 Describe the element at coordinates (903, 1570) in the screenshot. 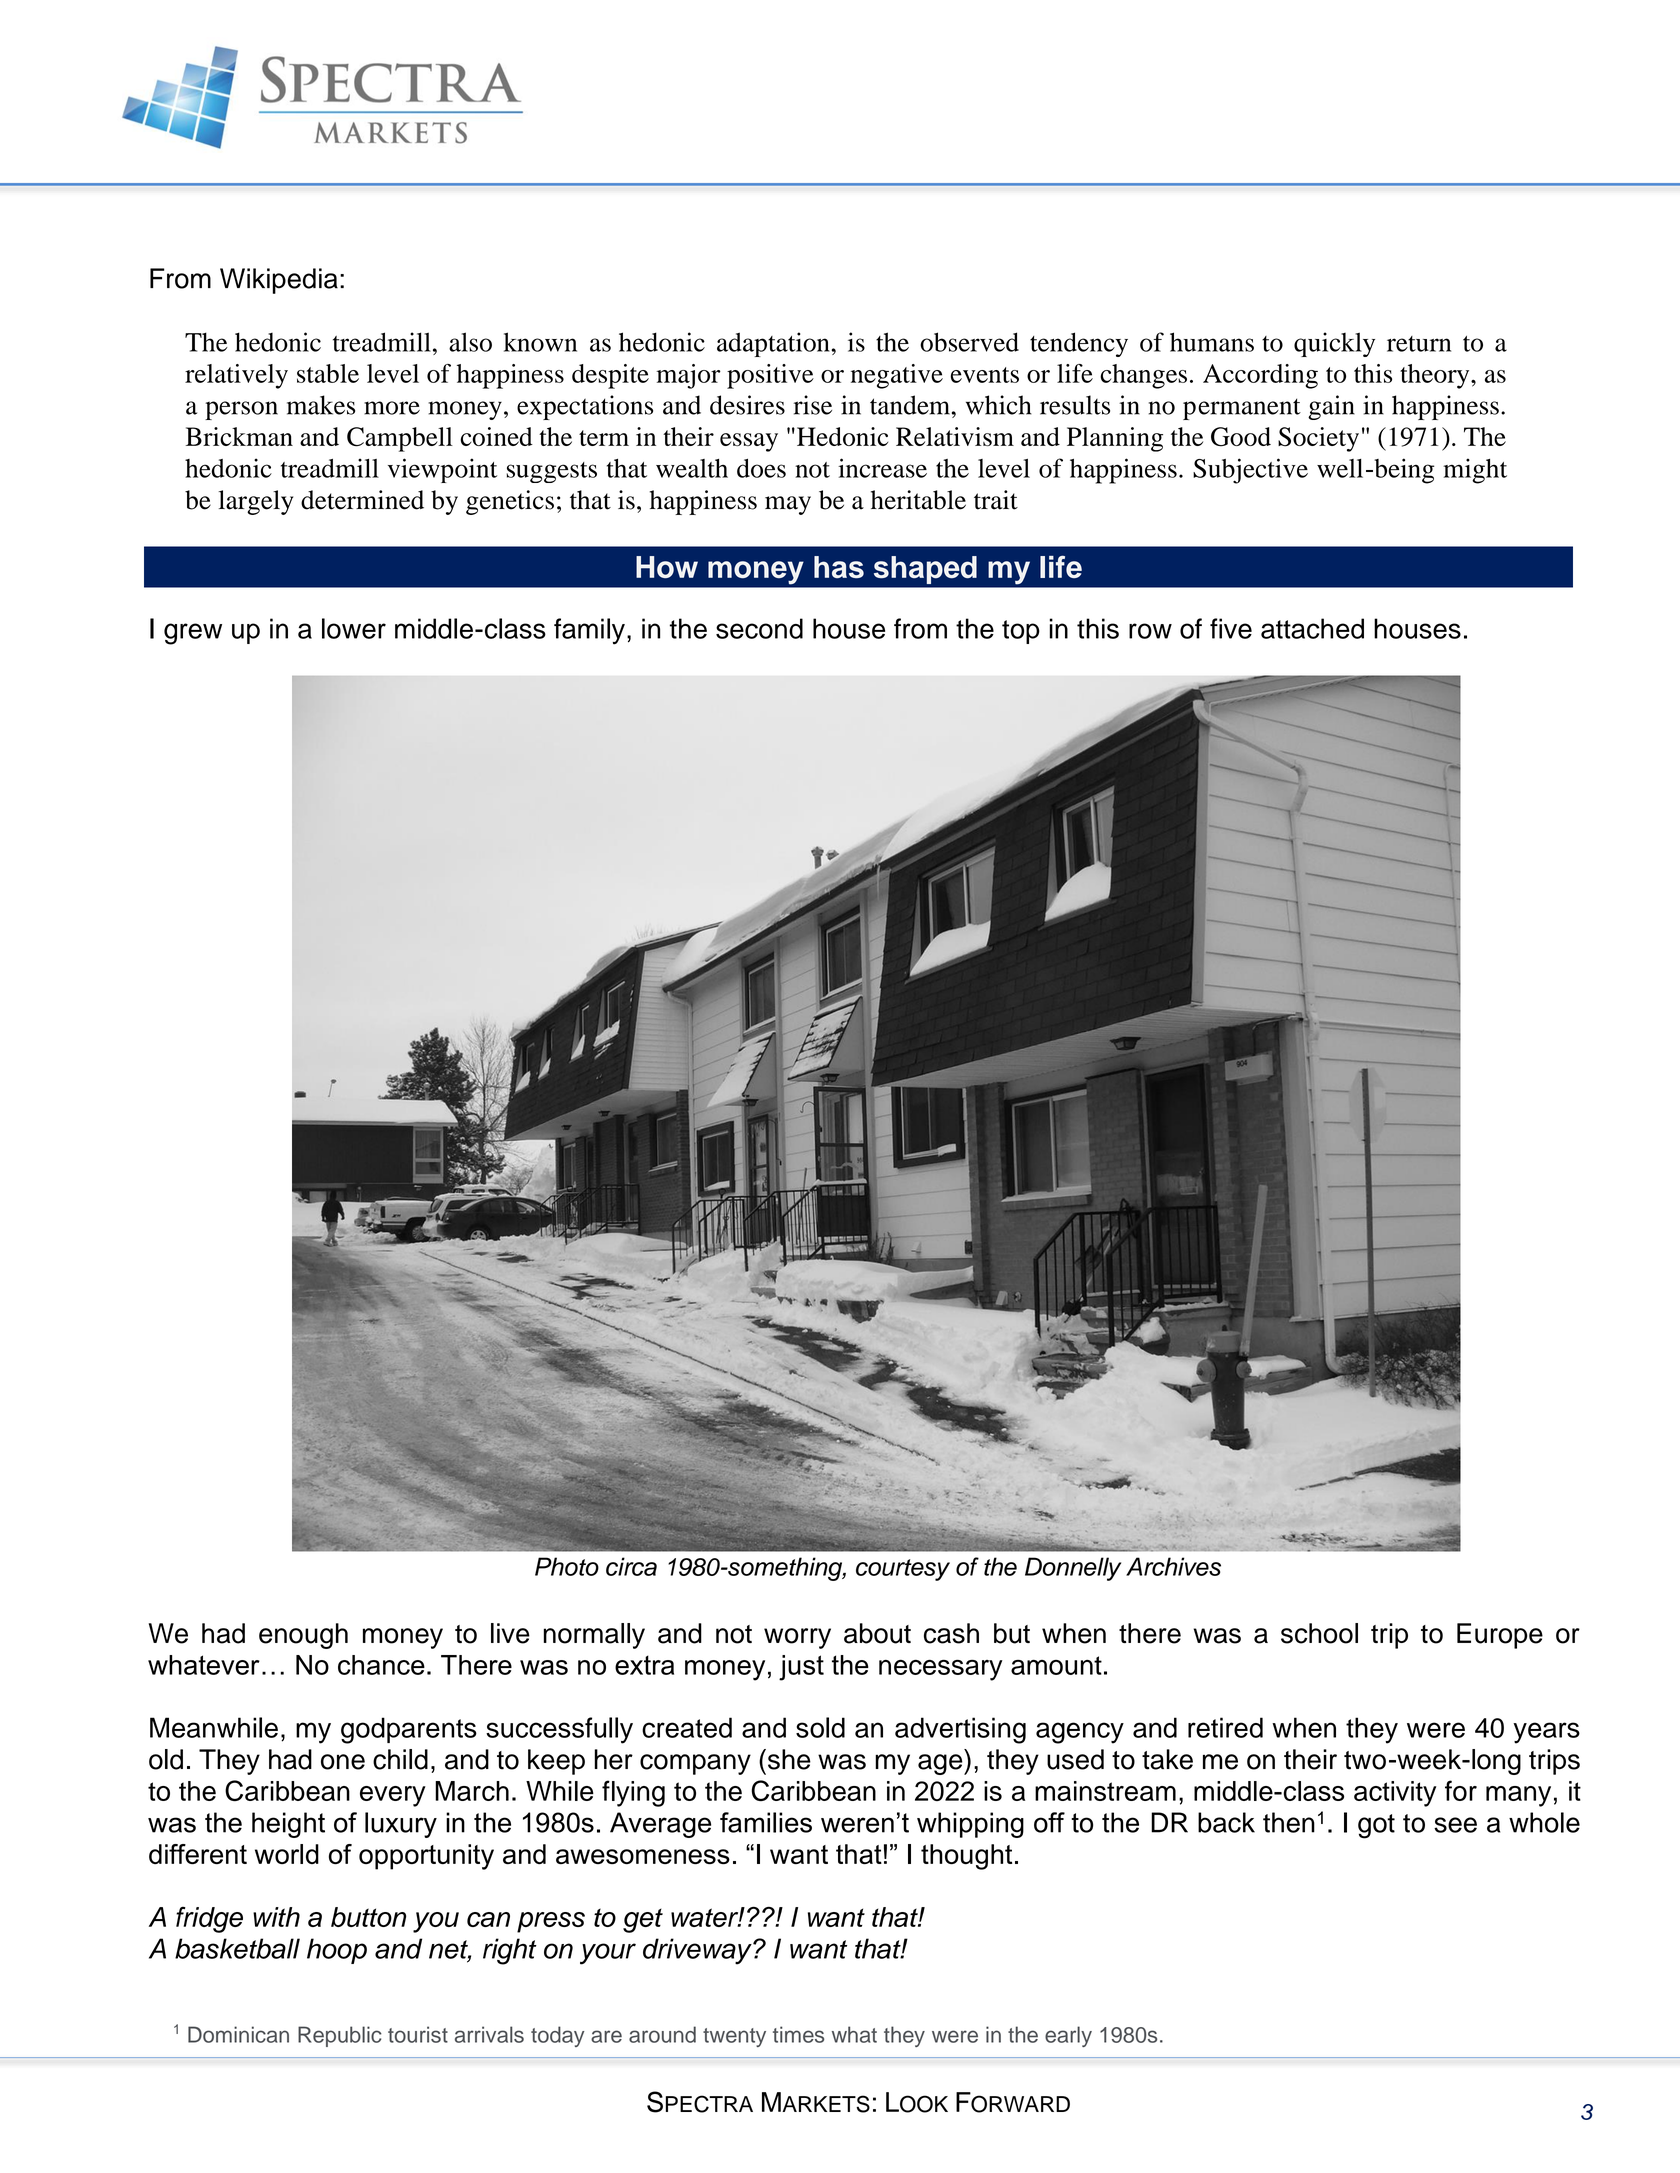

I see `courtesy` at that location.
